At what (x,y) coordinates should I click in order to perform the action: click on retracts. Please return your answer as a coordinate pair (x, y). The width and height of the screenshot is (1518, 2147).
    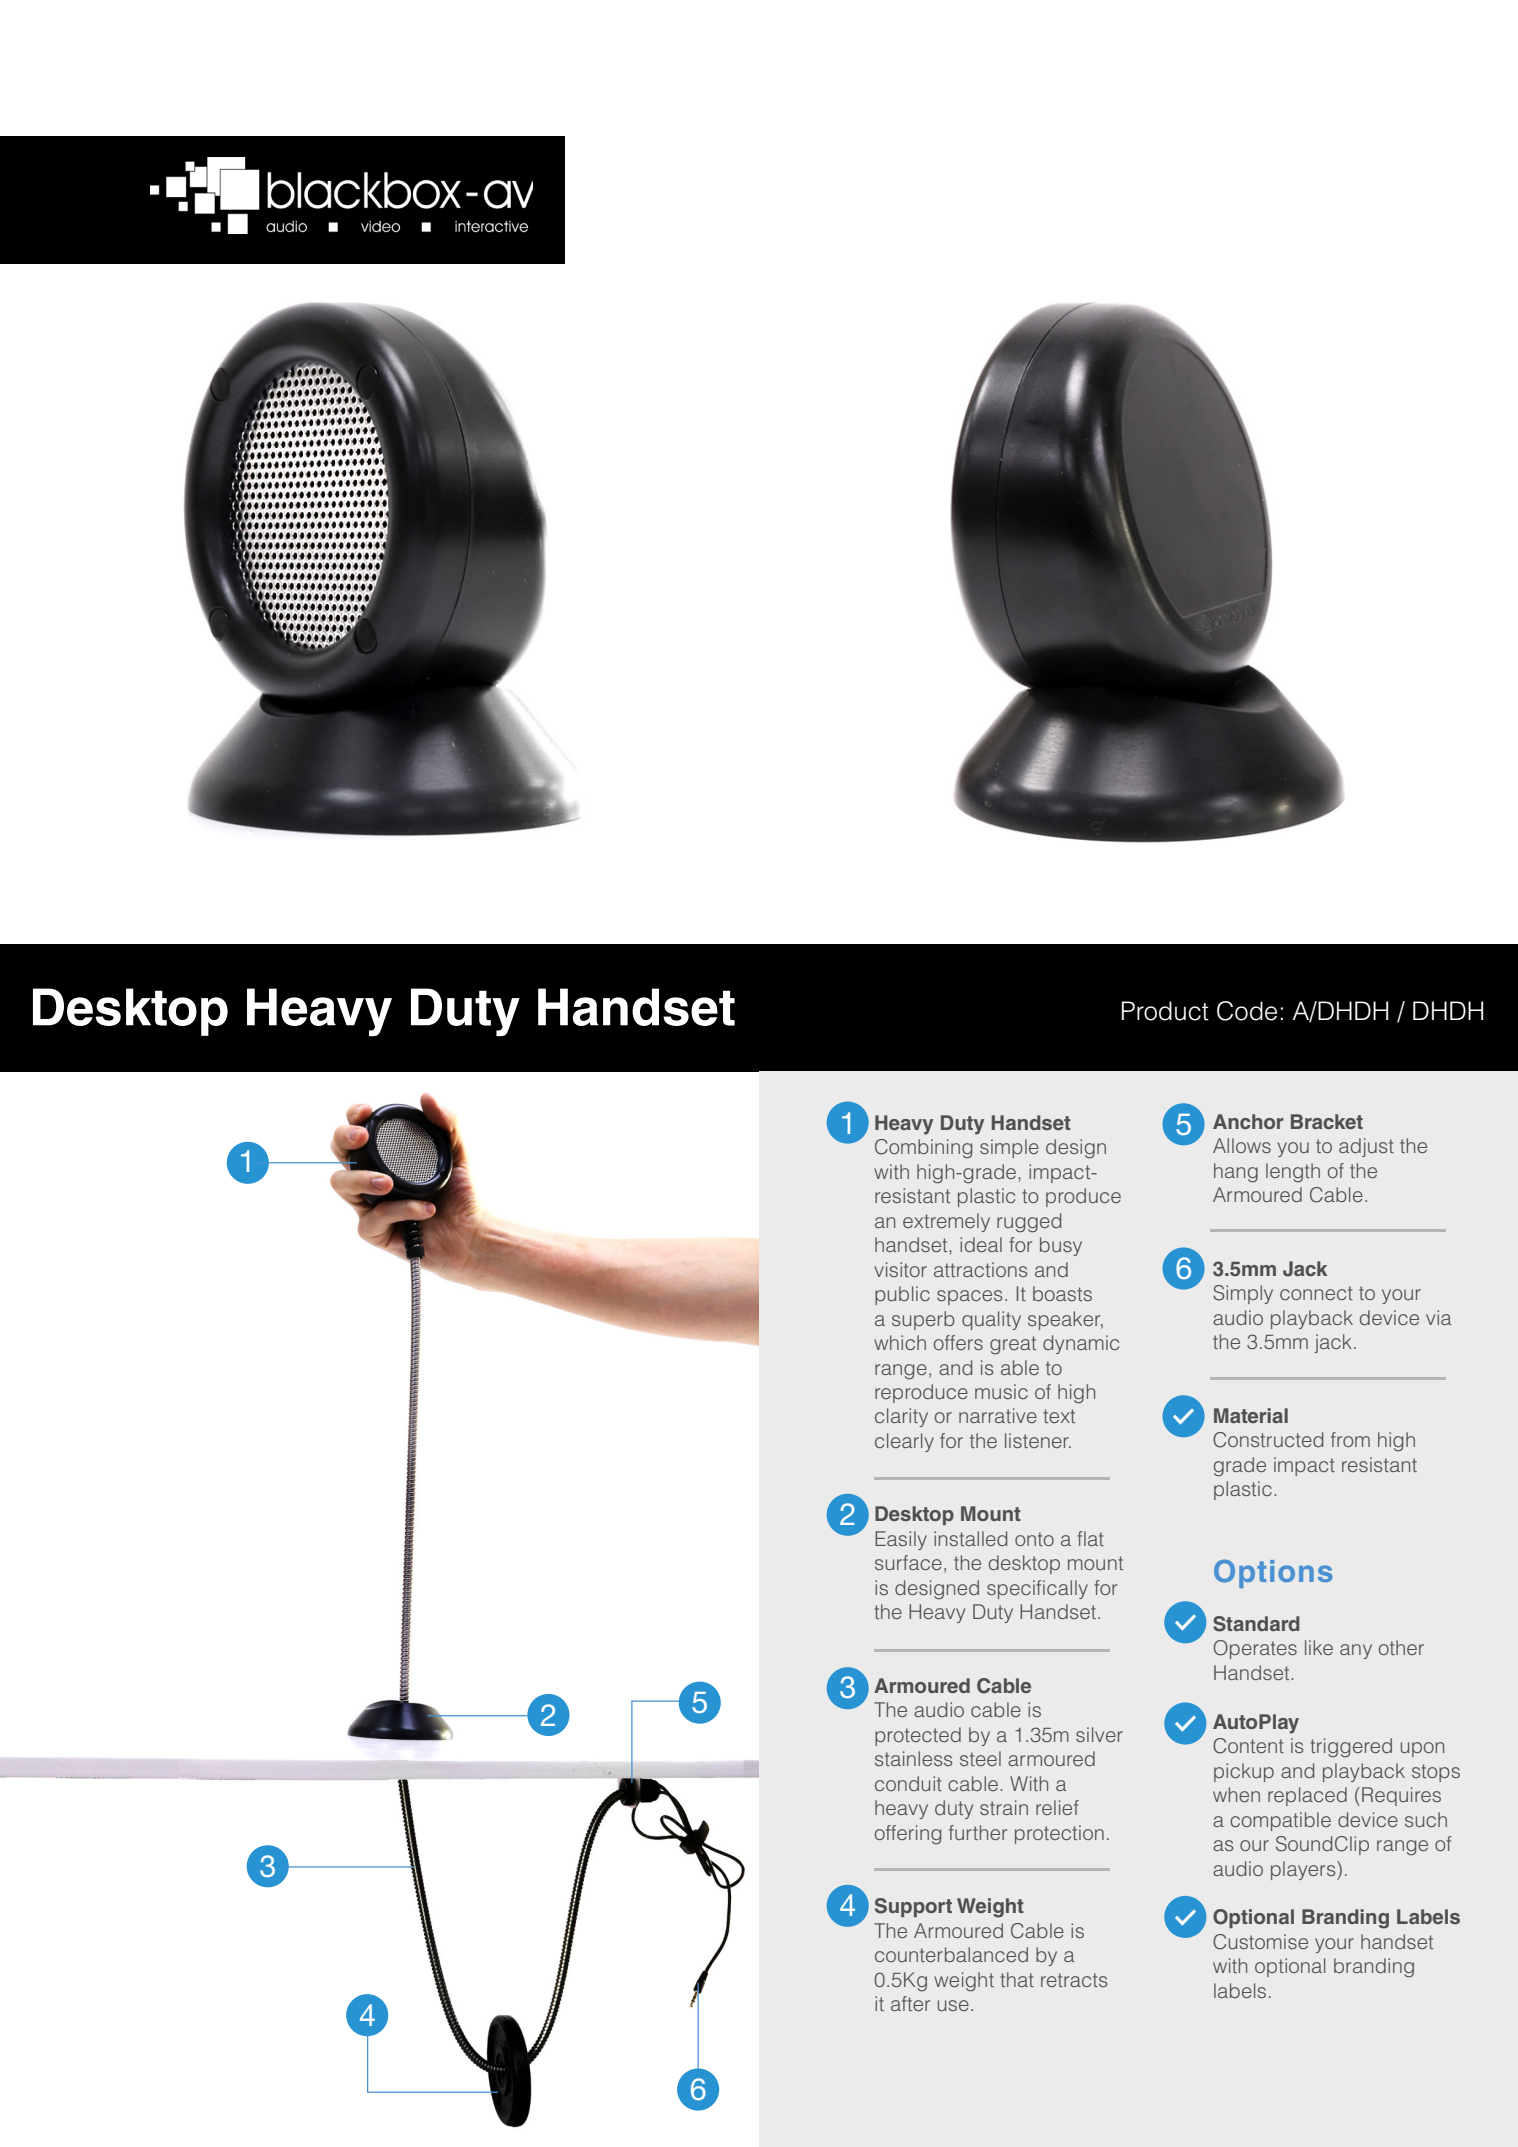
    Looking at the image, I should click on (1074, 1980).
